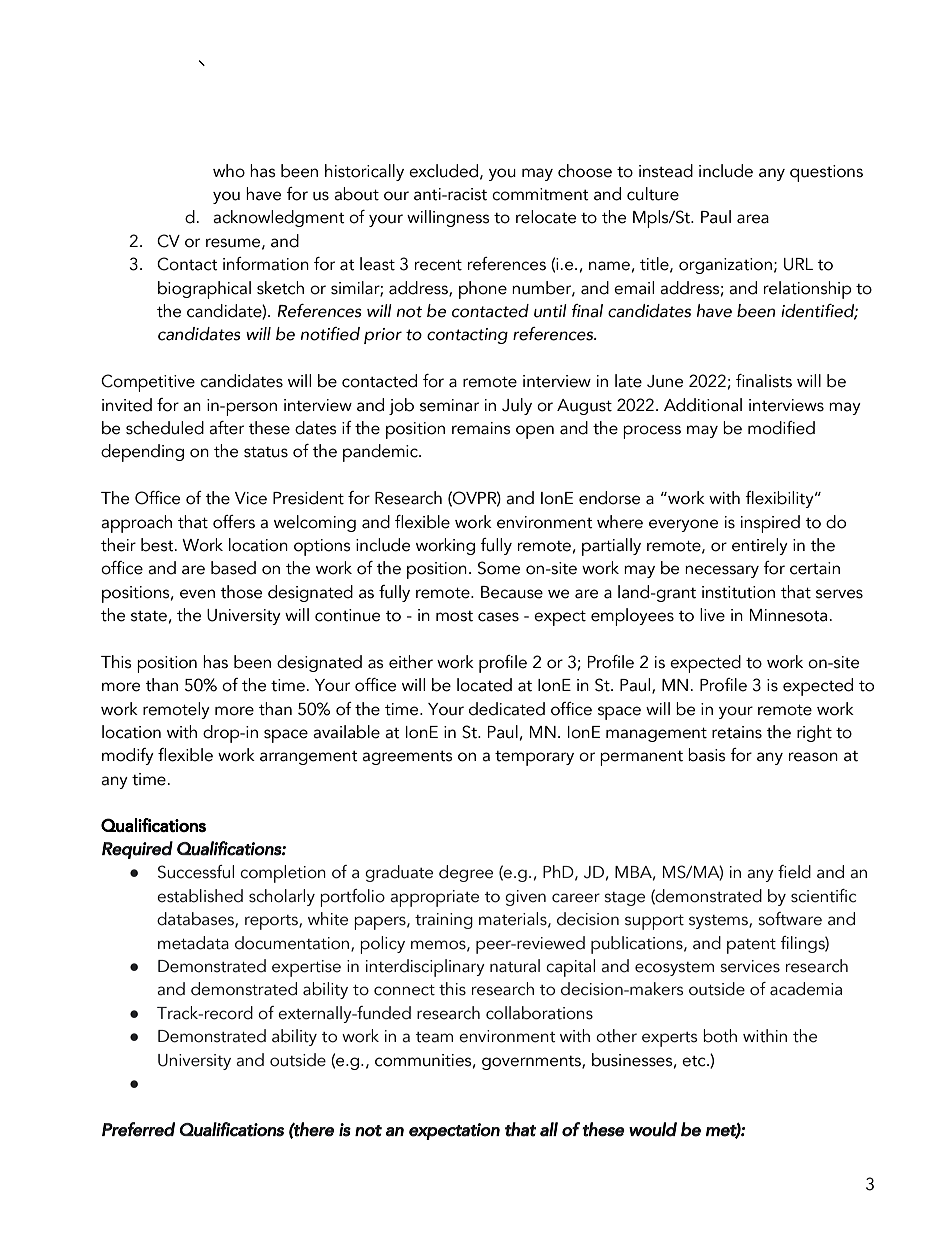  Describe the element at coordinates (780, 499) in the screenshot. I see `flexibility` at that location.
